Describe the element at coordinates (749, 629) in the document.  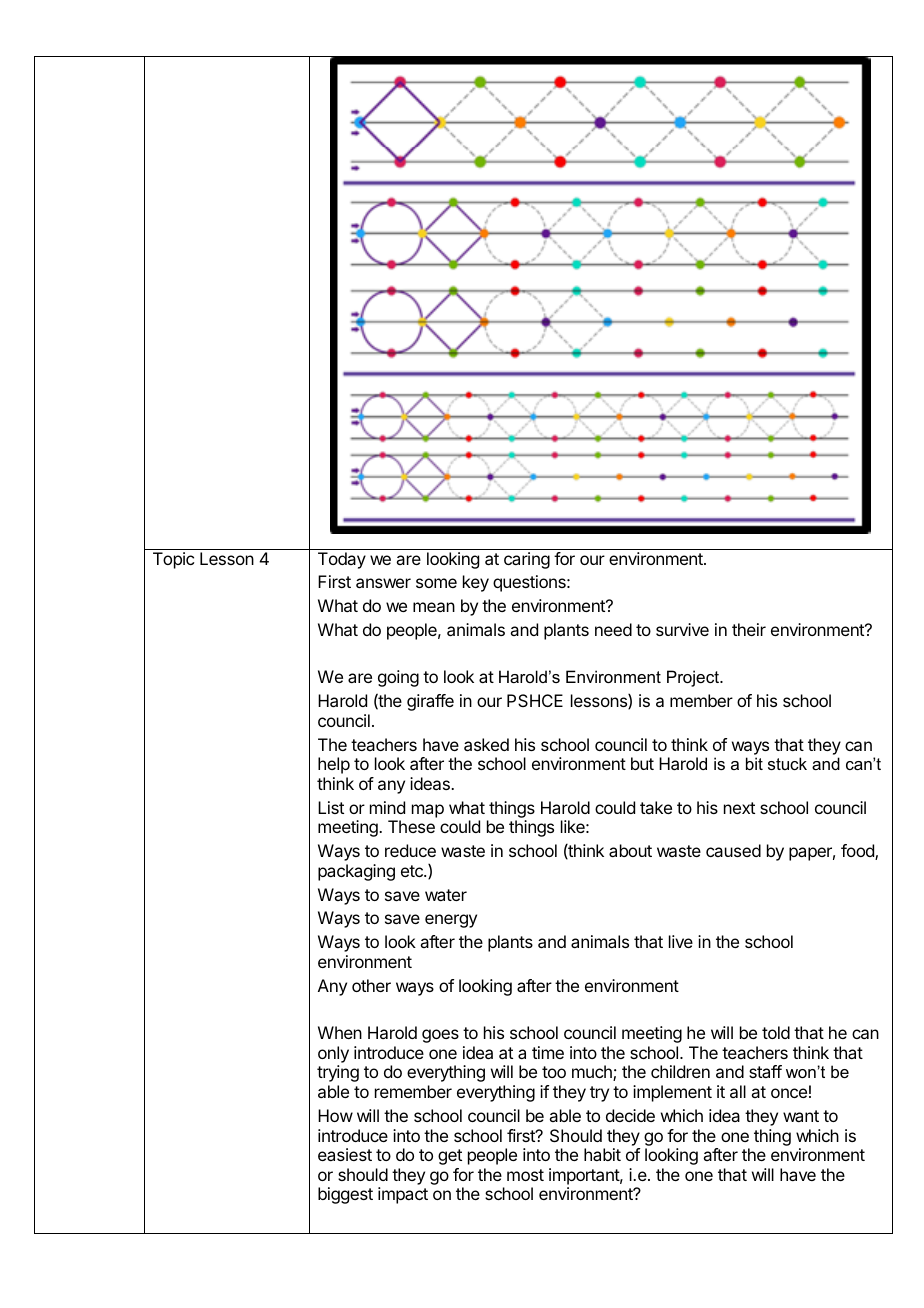
I see `their` at that location.
